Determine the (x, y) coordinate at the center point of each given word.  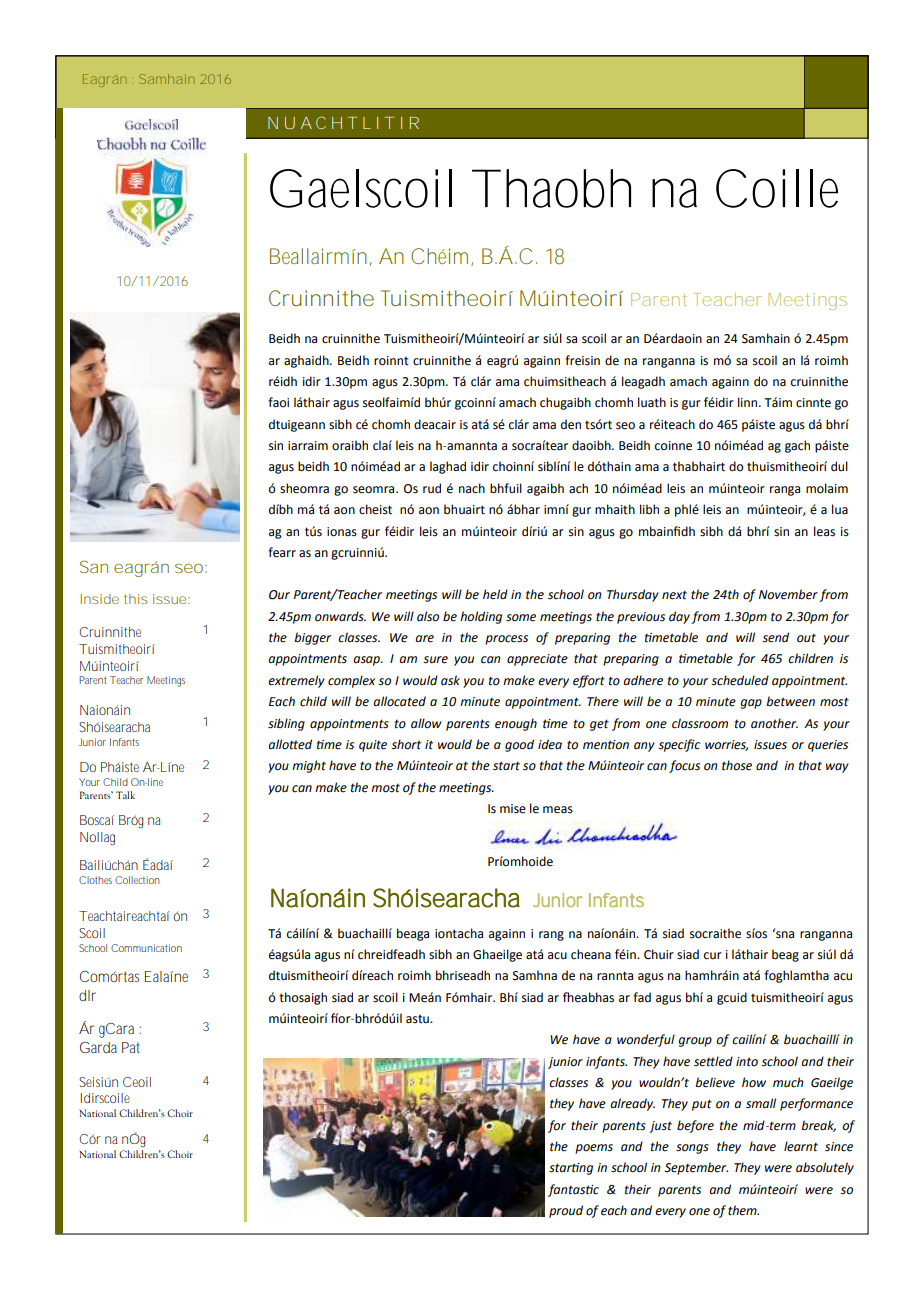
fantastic (573, 1190)
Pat (131, 1047)
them (743, 1210)
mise (513, 809)
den (571, 424)
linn (749, 402)
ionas (342, 532)
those (737, 765)
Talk (125, 795)
